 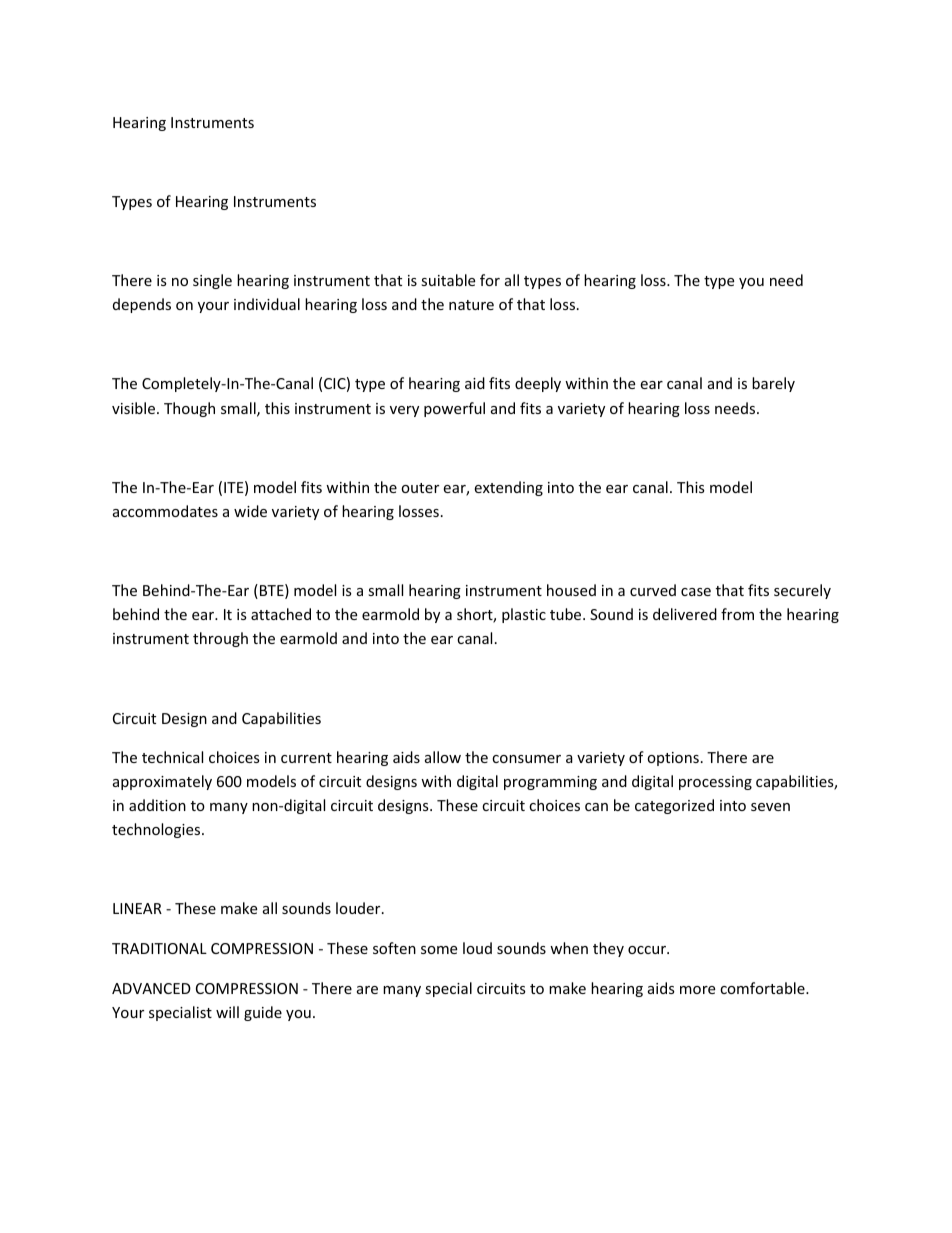 What do you see at coordinates (227, 1012) in the screenshot?
I see `will` at bounding box center [227, 1012].
